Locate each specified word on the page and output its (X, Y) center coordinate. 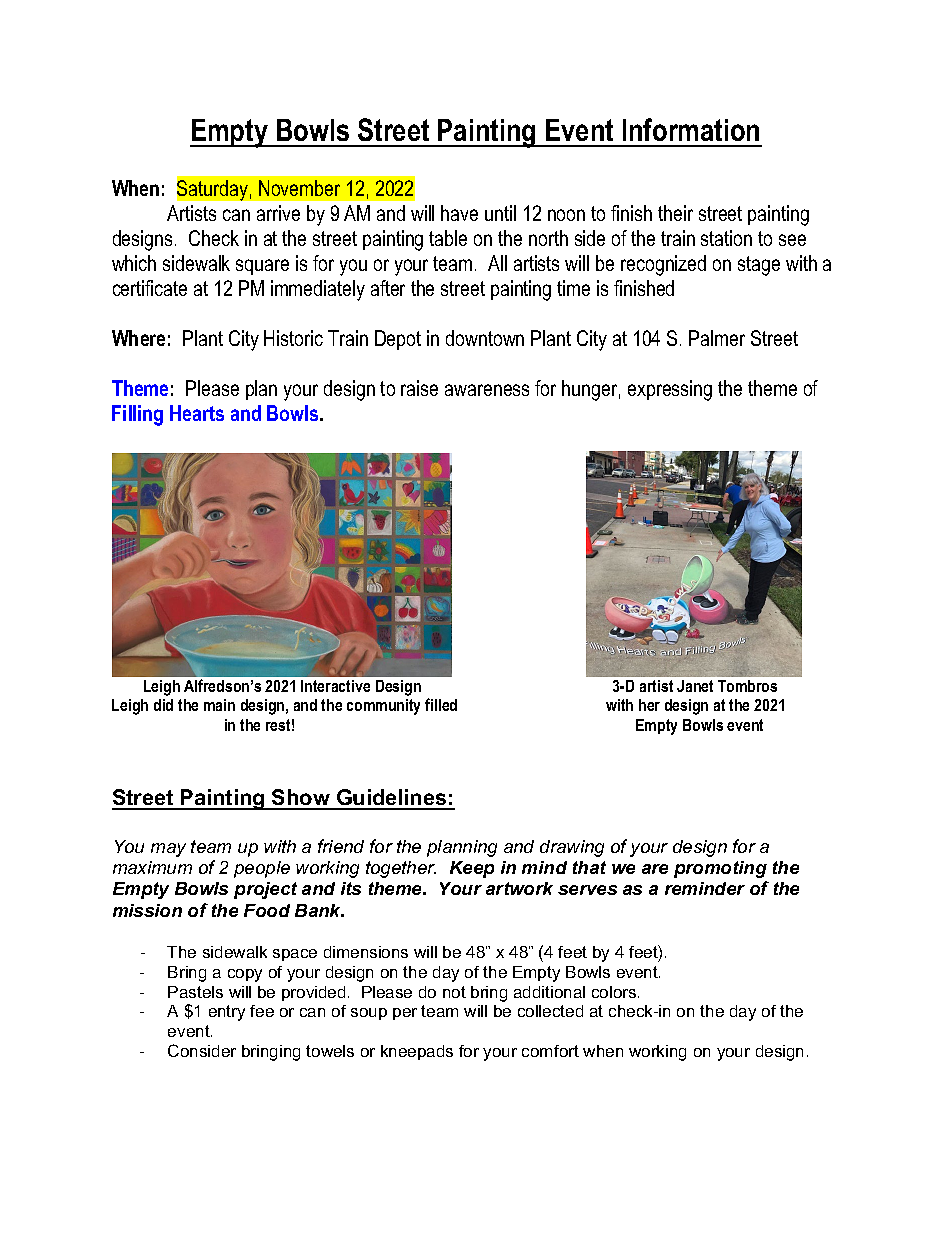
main (219, 705)
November (299, 188)
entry (227, 1013)
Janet (695, 686)
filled (441, 704)
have (459, 213)
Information (691, 129)
